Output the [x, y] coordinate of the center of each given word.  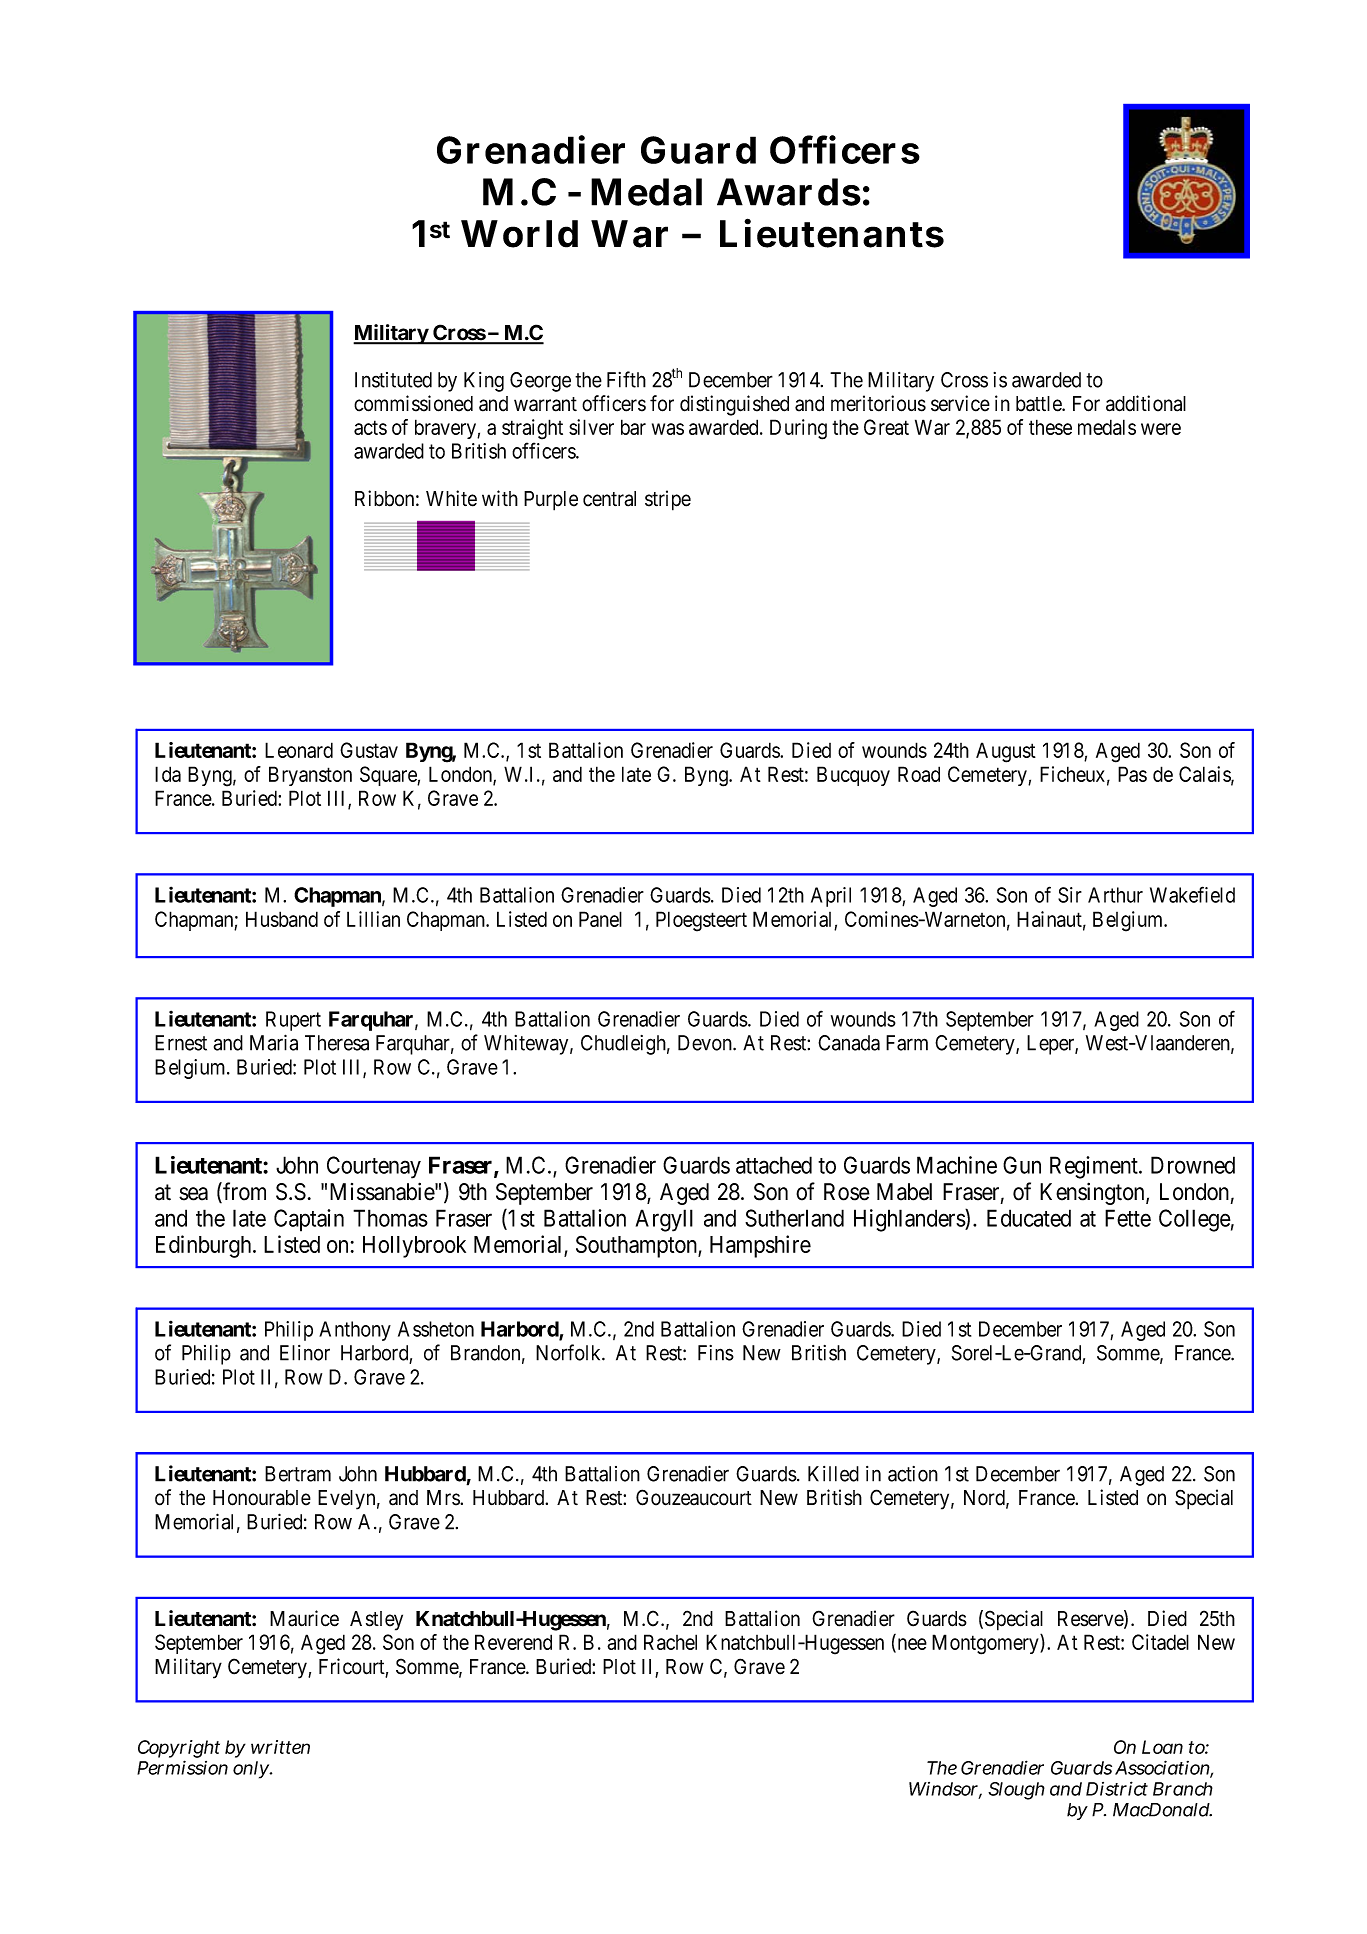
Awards [789, 192]
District [1117, 1788]
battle [1039, 404]
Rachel [670, 1642]
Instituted [393, 380]
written [280, 1747]
